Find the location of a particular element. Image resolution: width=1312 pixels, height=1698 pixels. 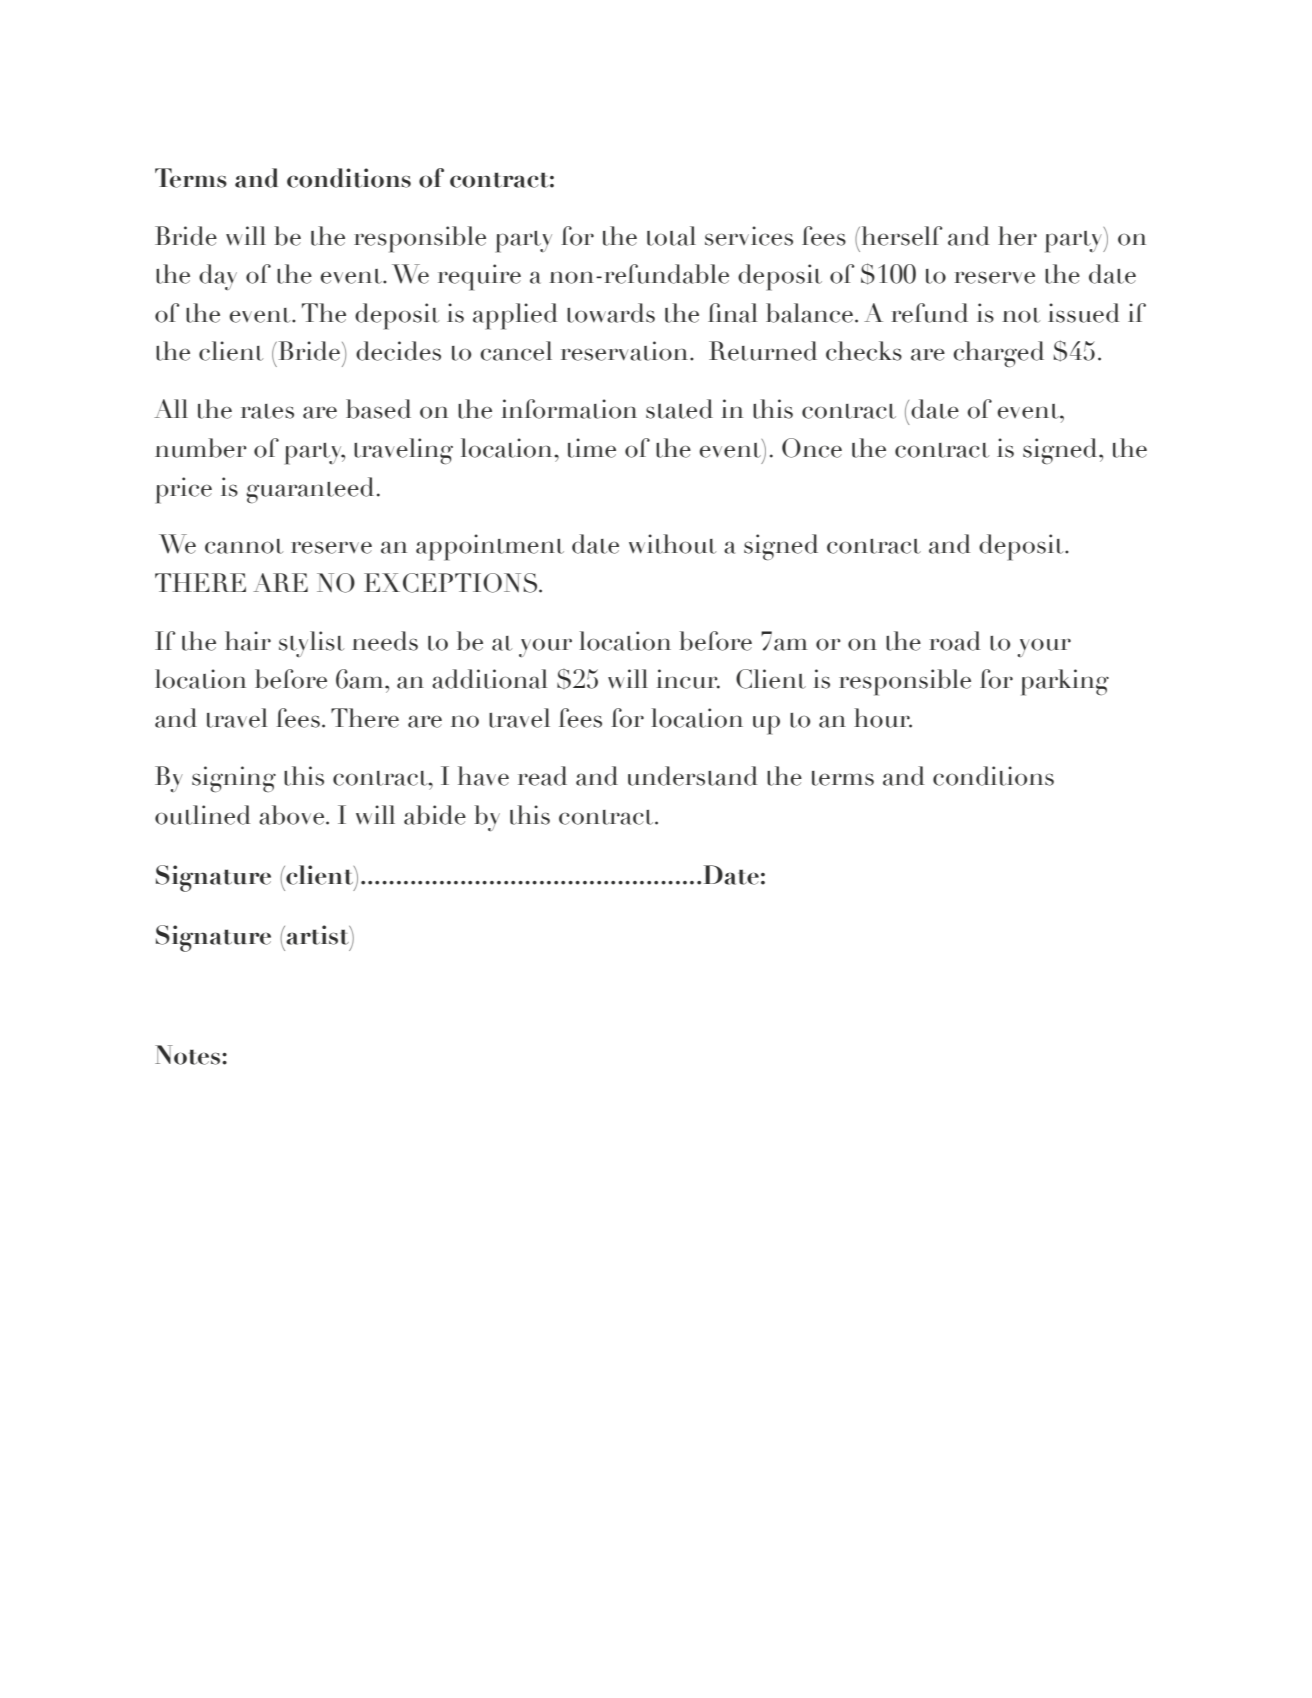

cannot is located at coordinates (244, 546).
